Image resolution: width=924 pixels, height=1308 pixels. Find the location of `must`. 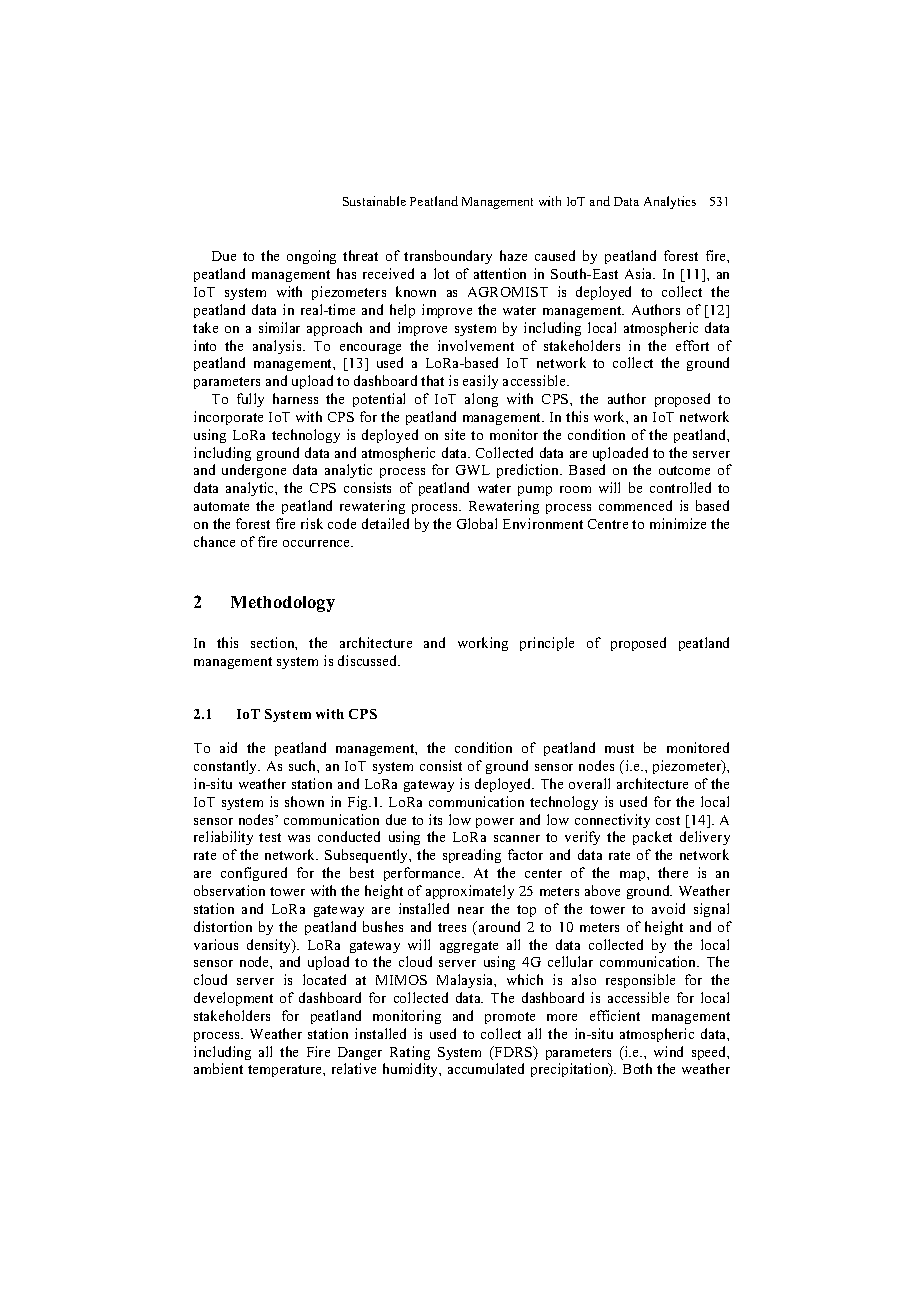

must is located at coordinates (619, 748).
